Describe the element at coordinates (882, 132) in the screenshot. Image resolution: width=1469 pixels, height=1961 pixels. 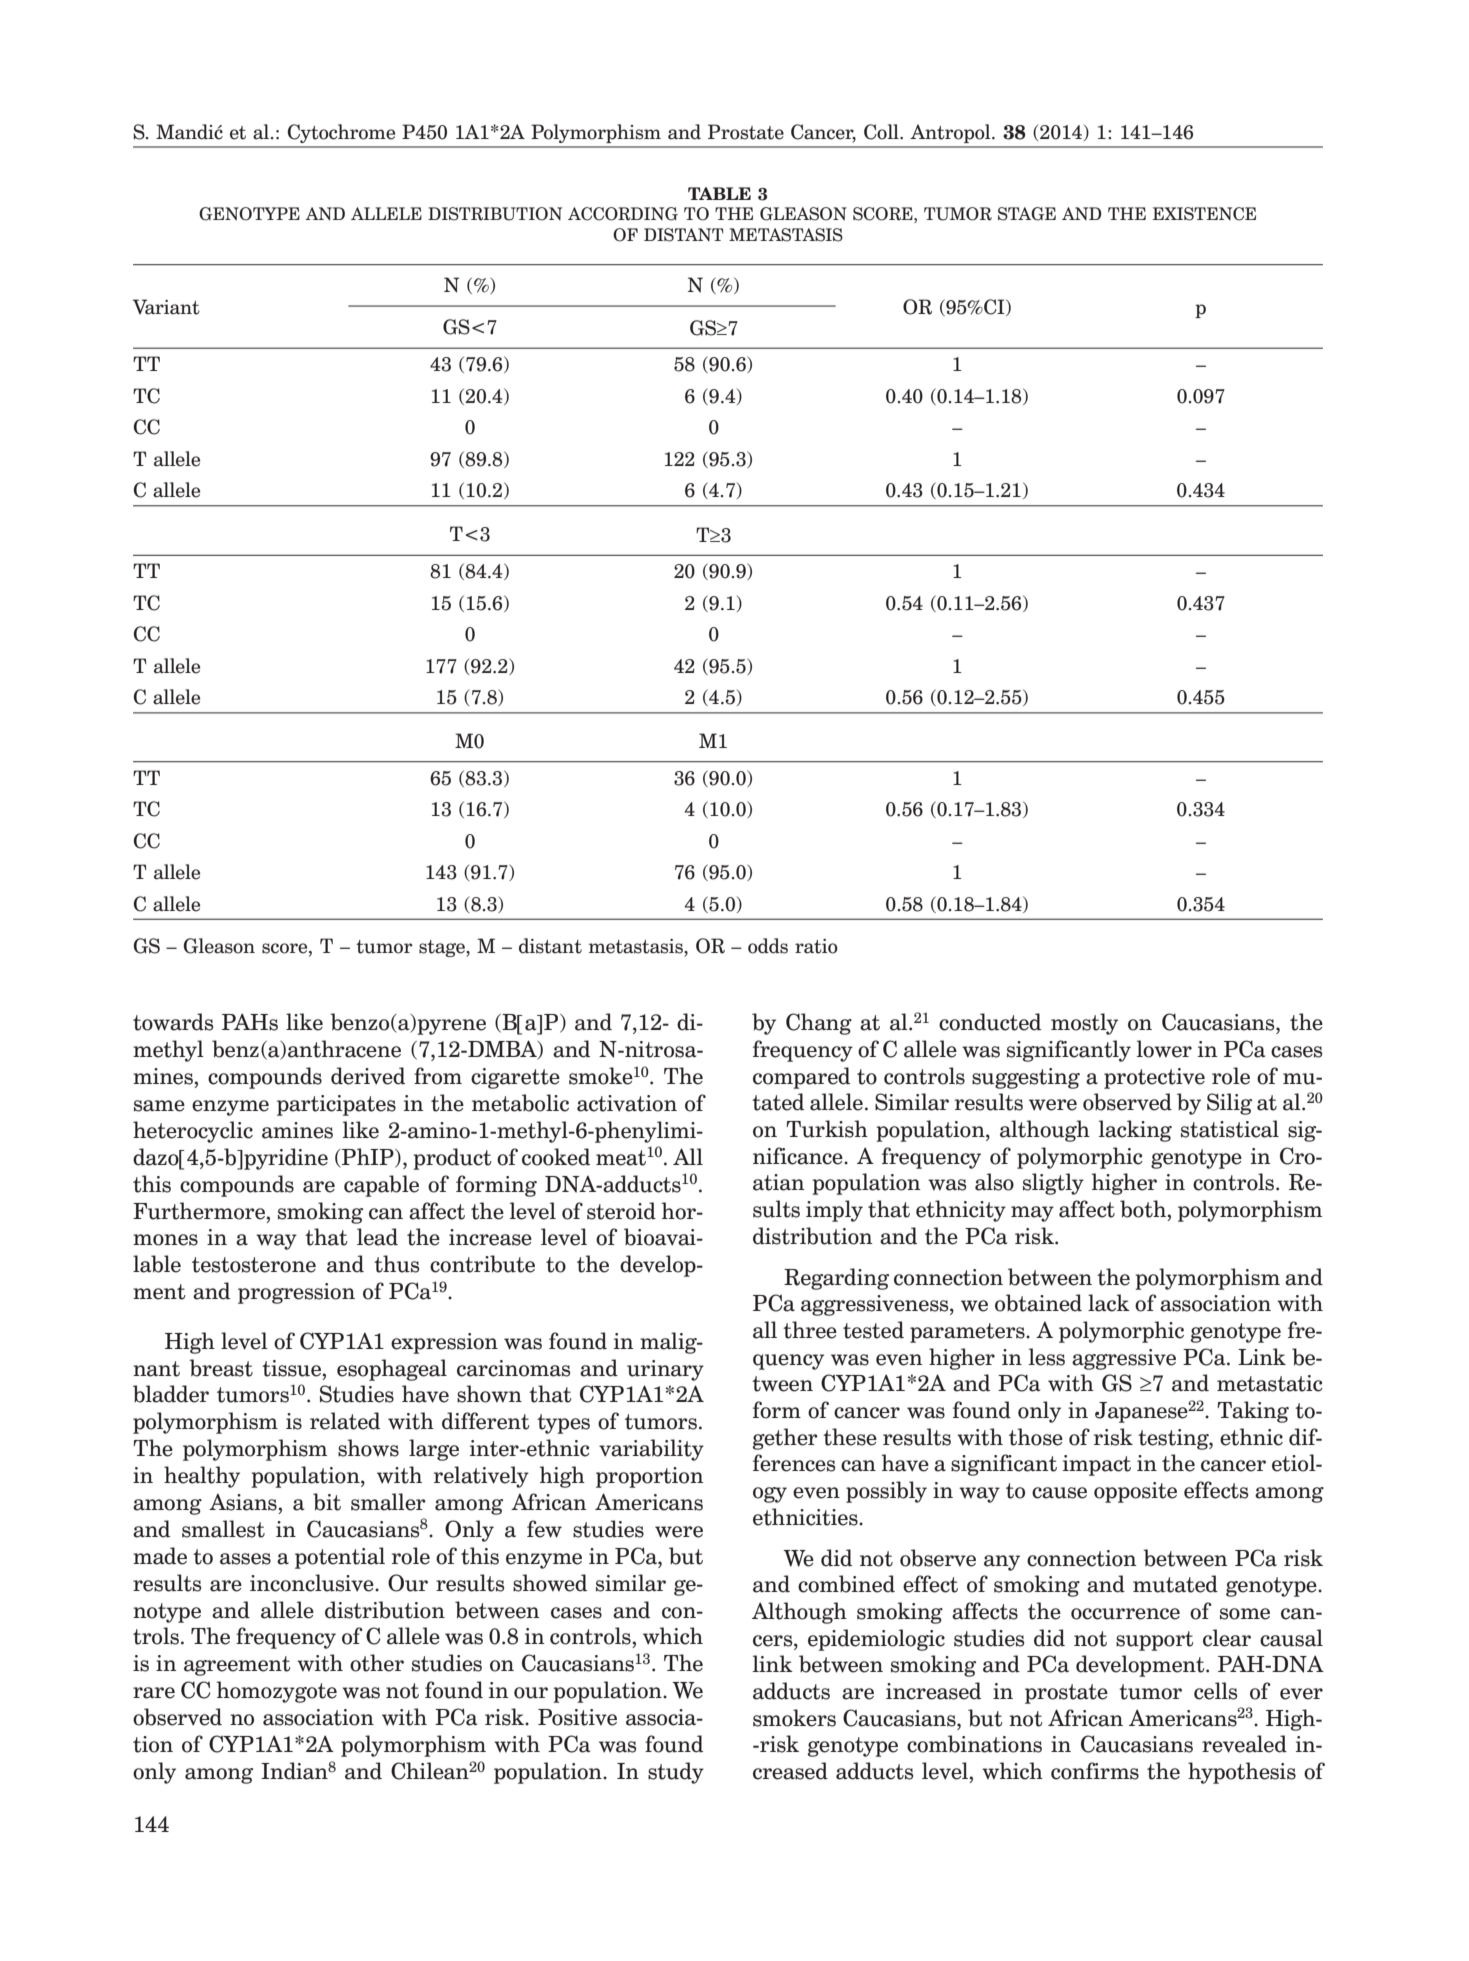
I see `Coll` at that location.
